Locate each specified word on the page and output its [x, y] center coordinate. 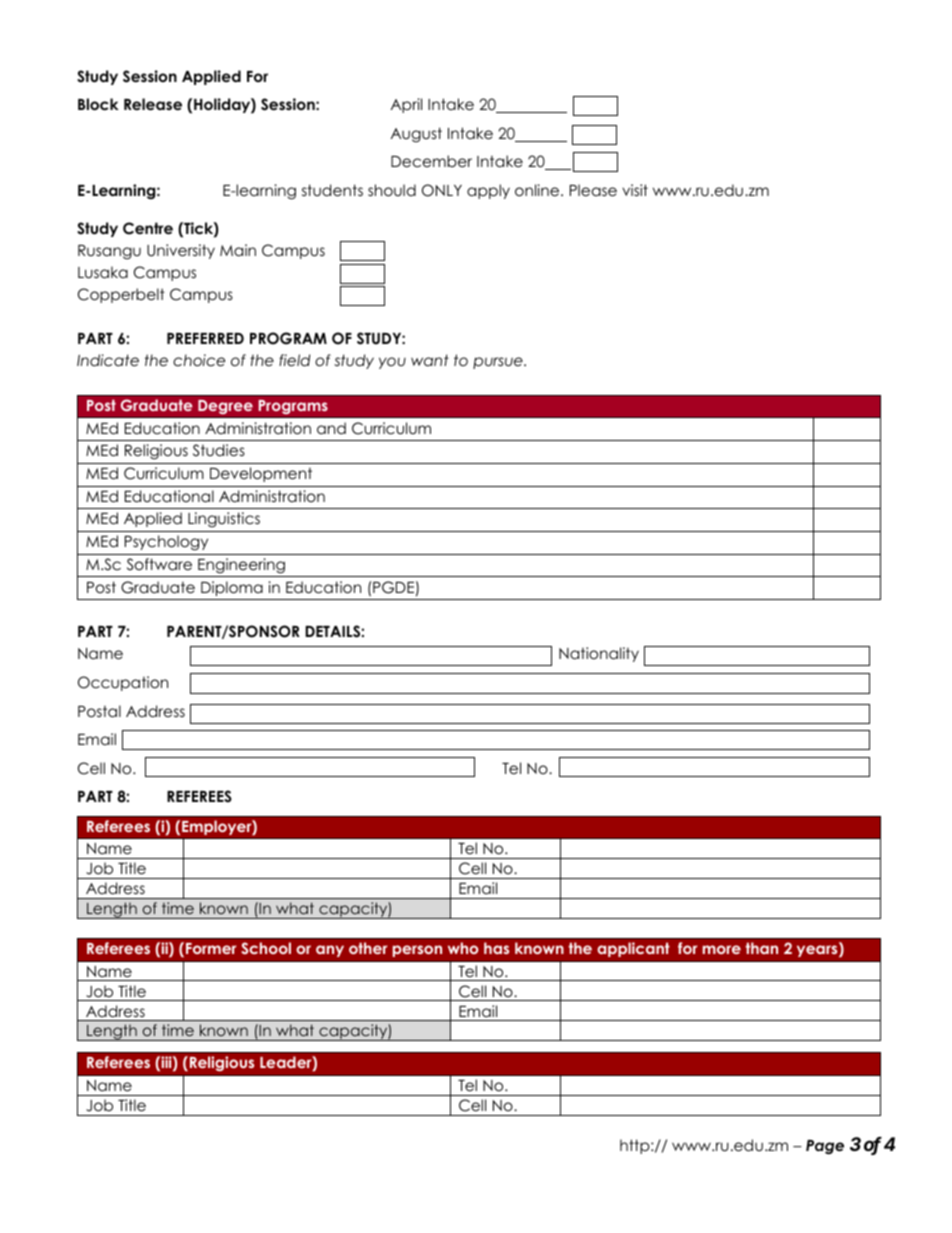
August [416, 134]
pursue [499, 363]
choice [199, 360]
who [463, 948]
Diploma [232, 588]
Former [211, 948]
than [761, 948]
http [636, 1146]
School [266, 948]
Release [153, 104]
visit [635, 190]
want [430, 360]
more [722, 949]
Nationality [599, 654]
